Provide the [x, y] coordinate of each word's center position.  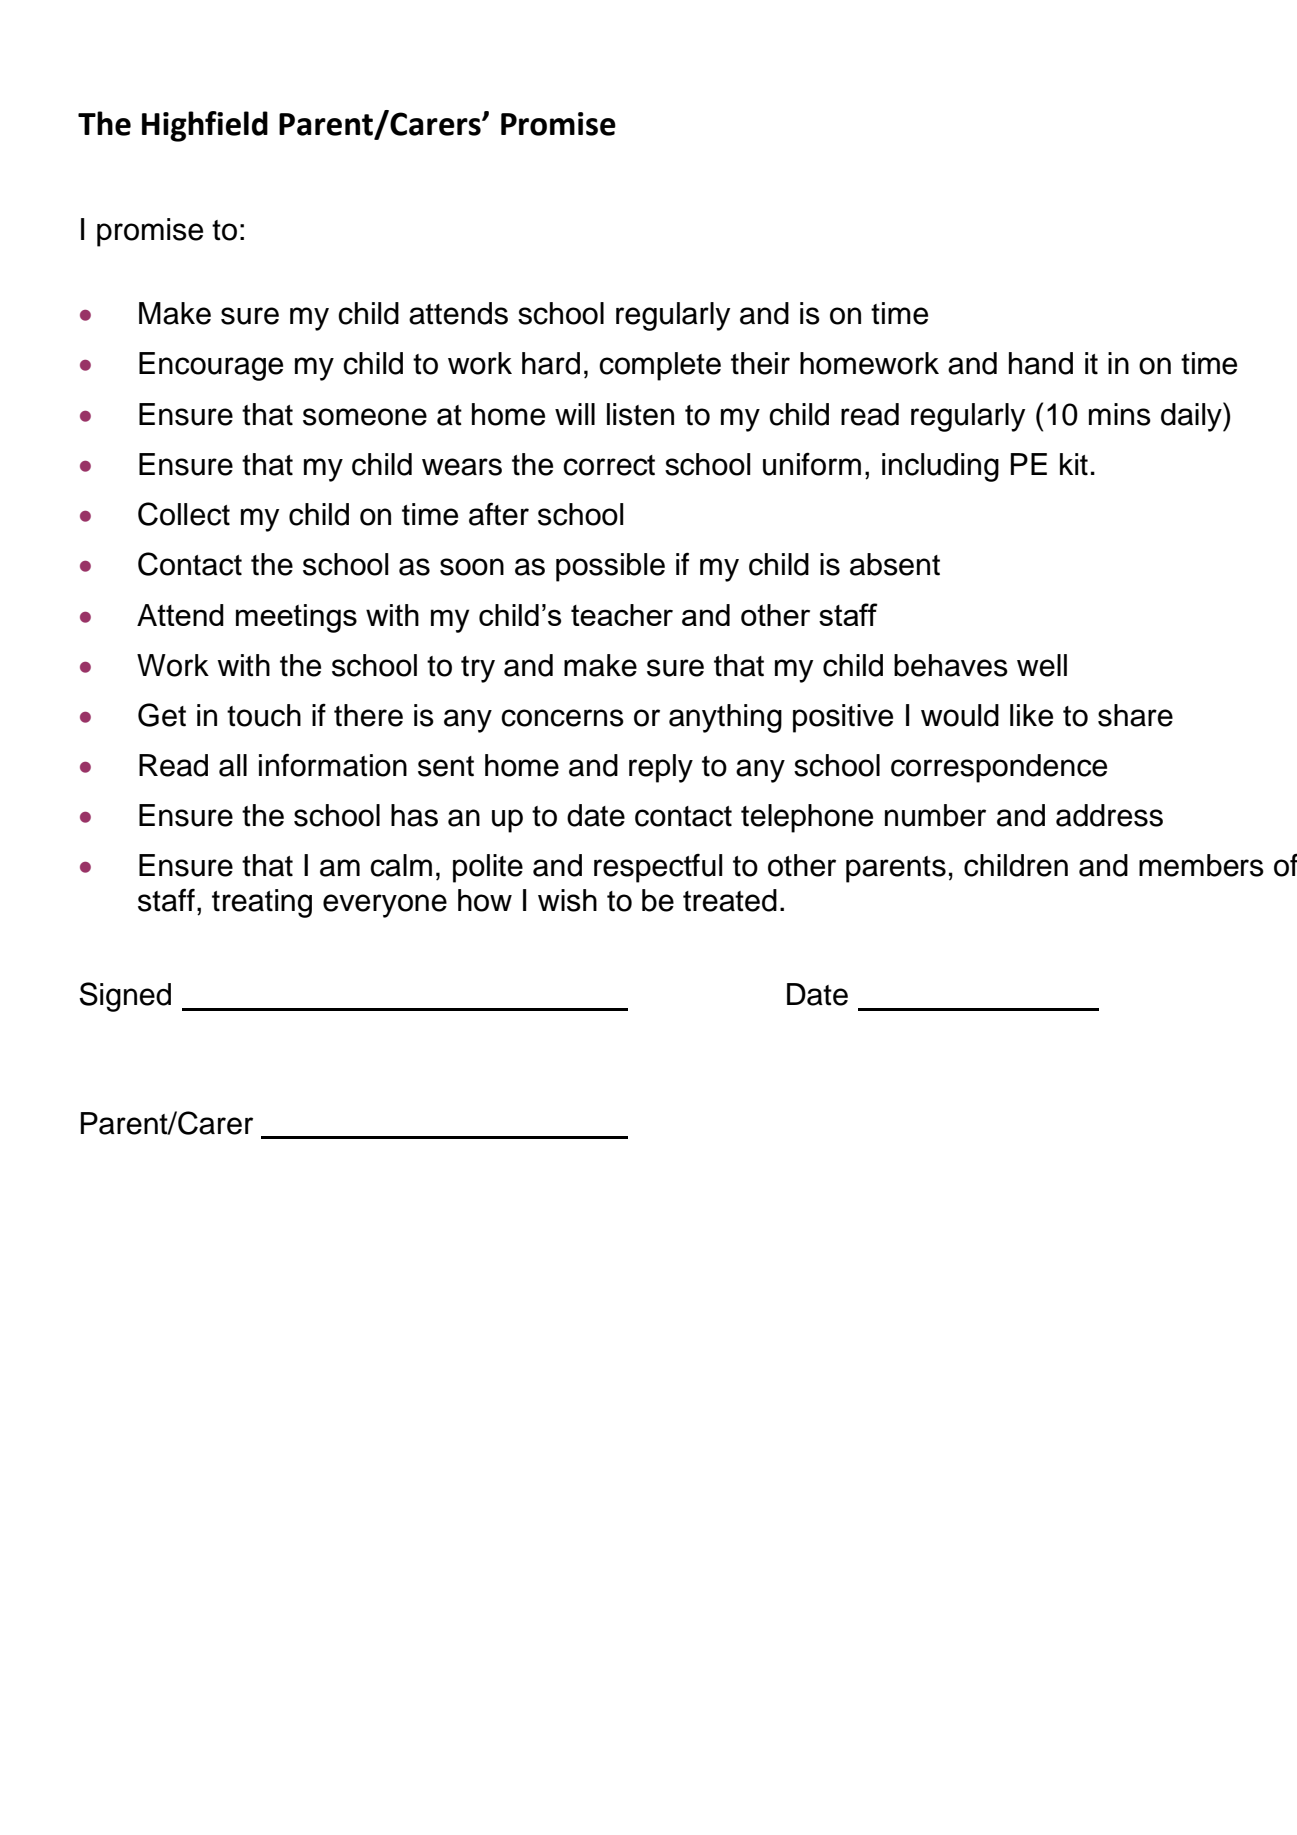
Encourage [211, 366]
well [1042, 665]
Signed [125, 997]
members [1201, 865]
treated [730, 900]
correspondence [999, 768]
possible [610, 567]
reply [661, 768]
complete [660, 366]
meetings [296, 618]
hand [1041, 363]
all [233, 765]
